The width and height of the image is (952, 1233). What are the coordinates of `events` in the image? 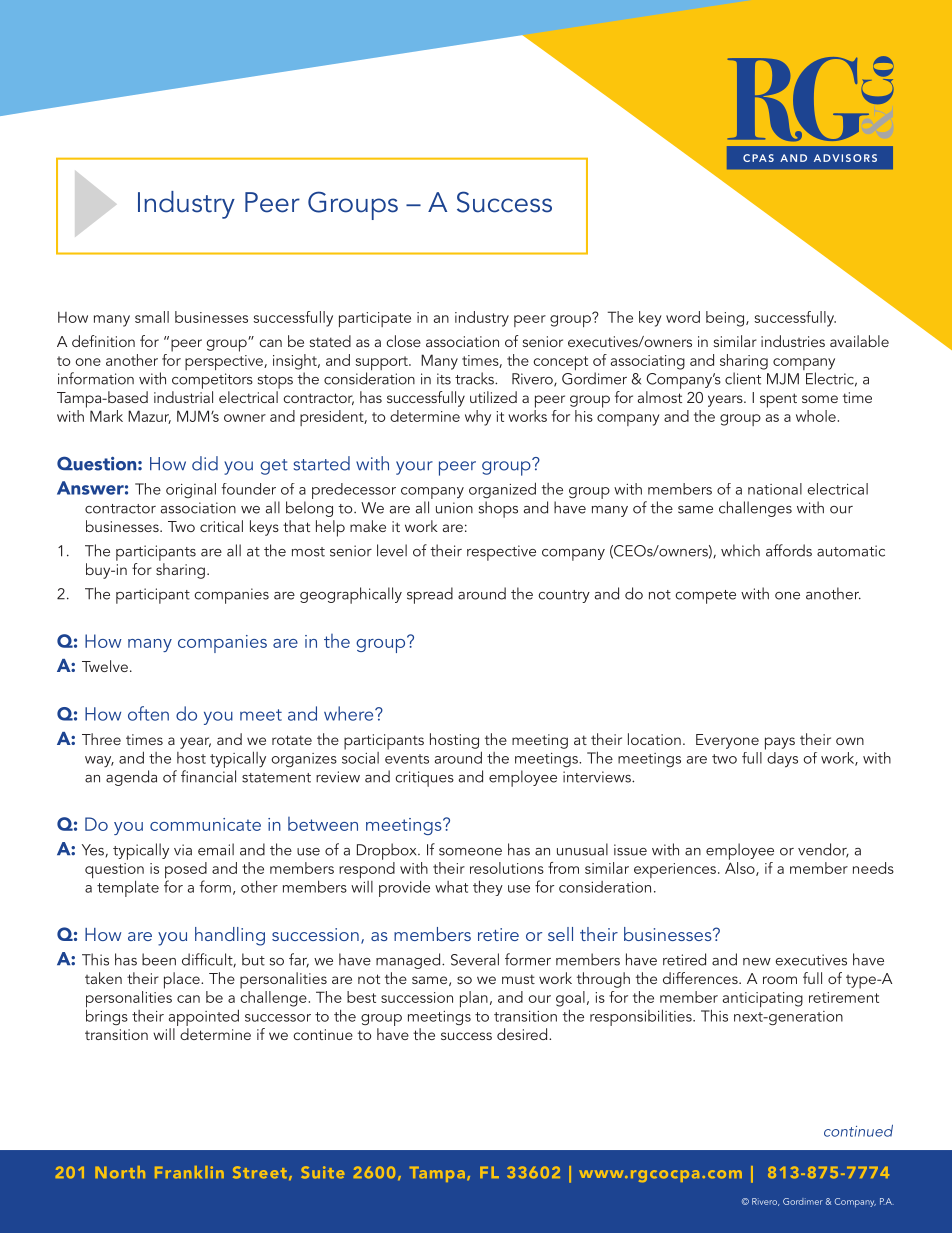 It's located at (407, 759).
